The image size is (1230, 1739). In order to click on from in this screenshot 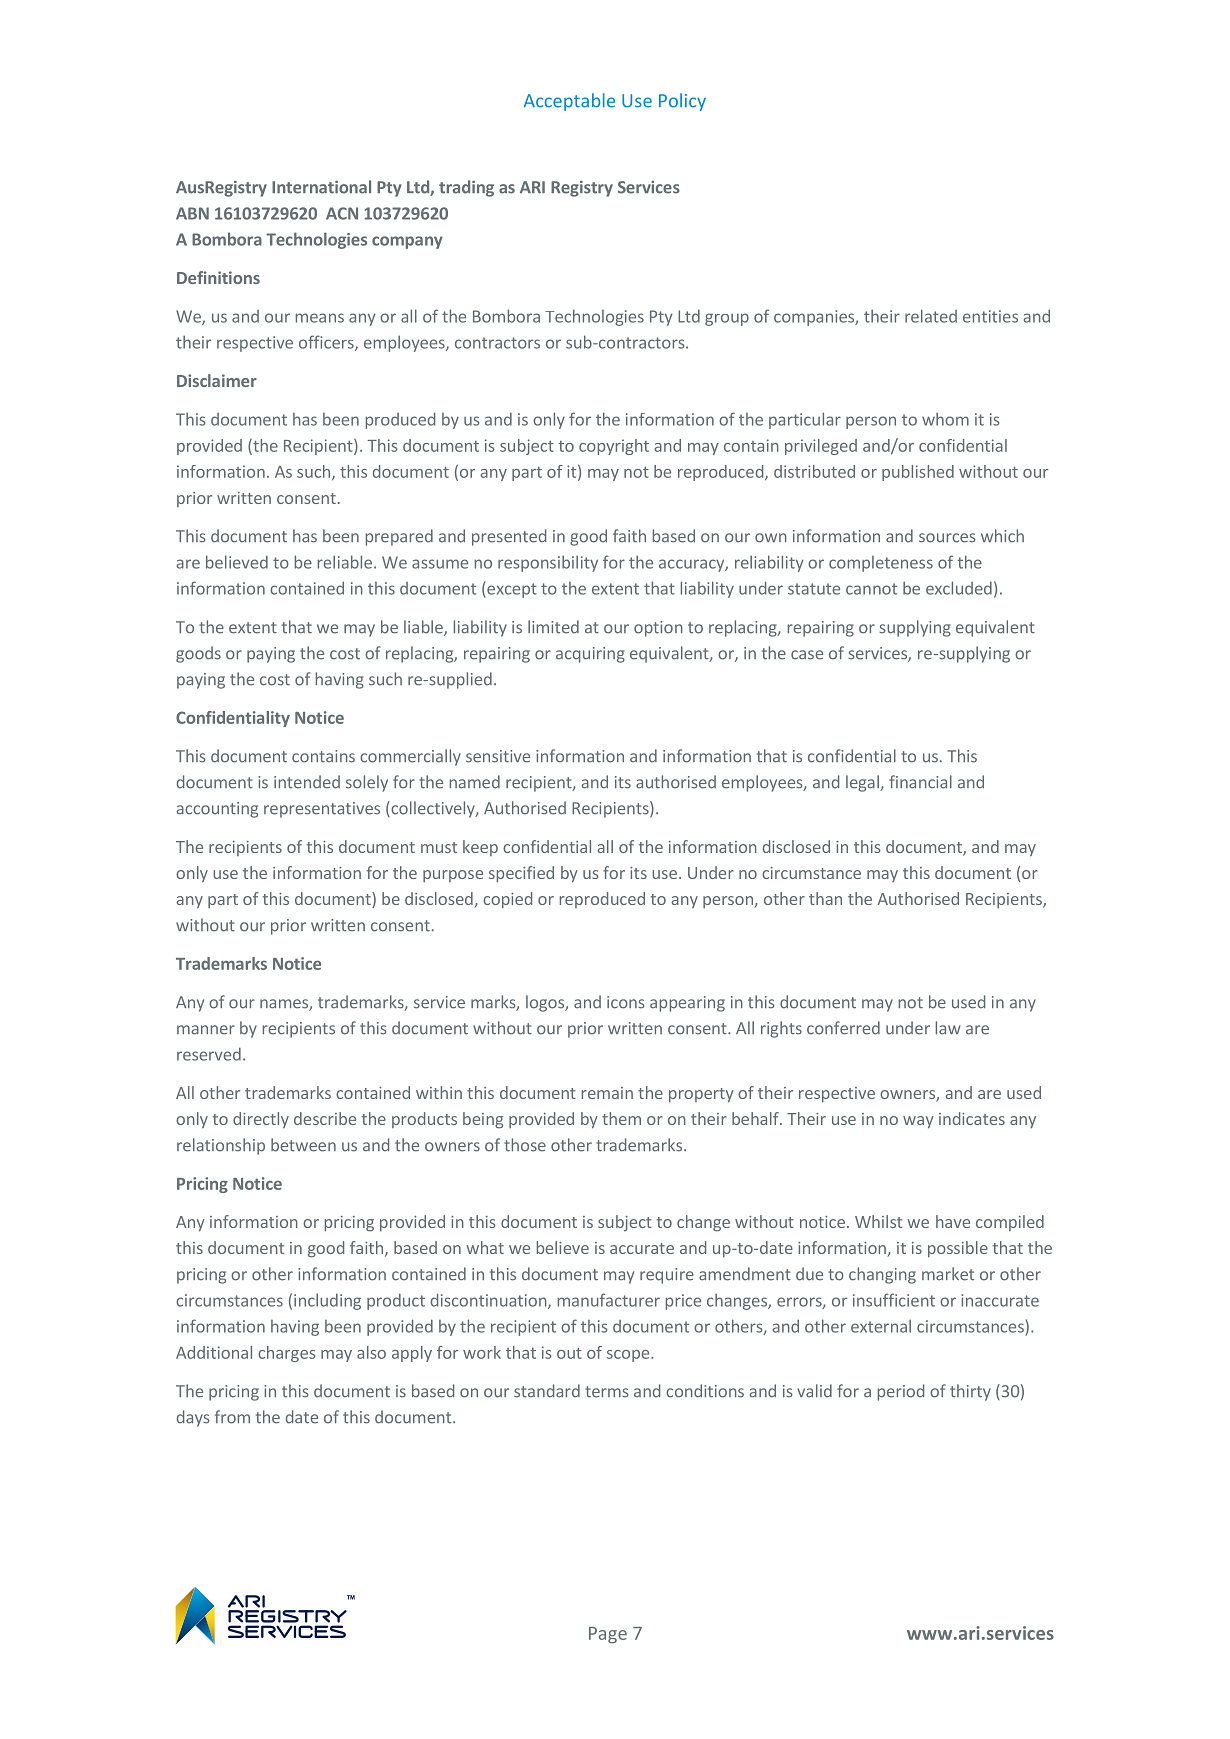, I will do `click(232, 1417)`.
